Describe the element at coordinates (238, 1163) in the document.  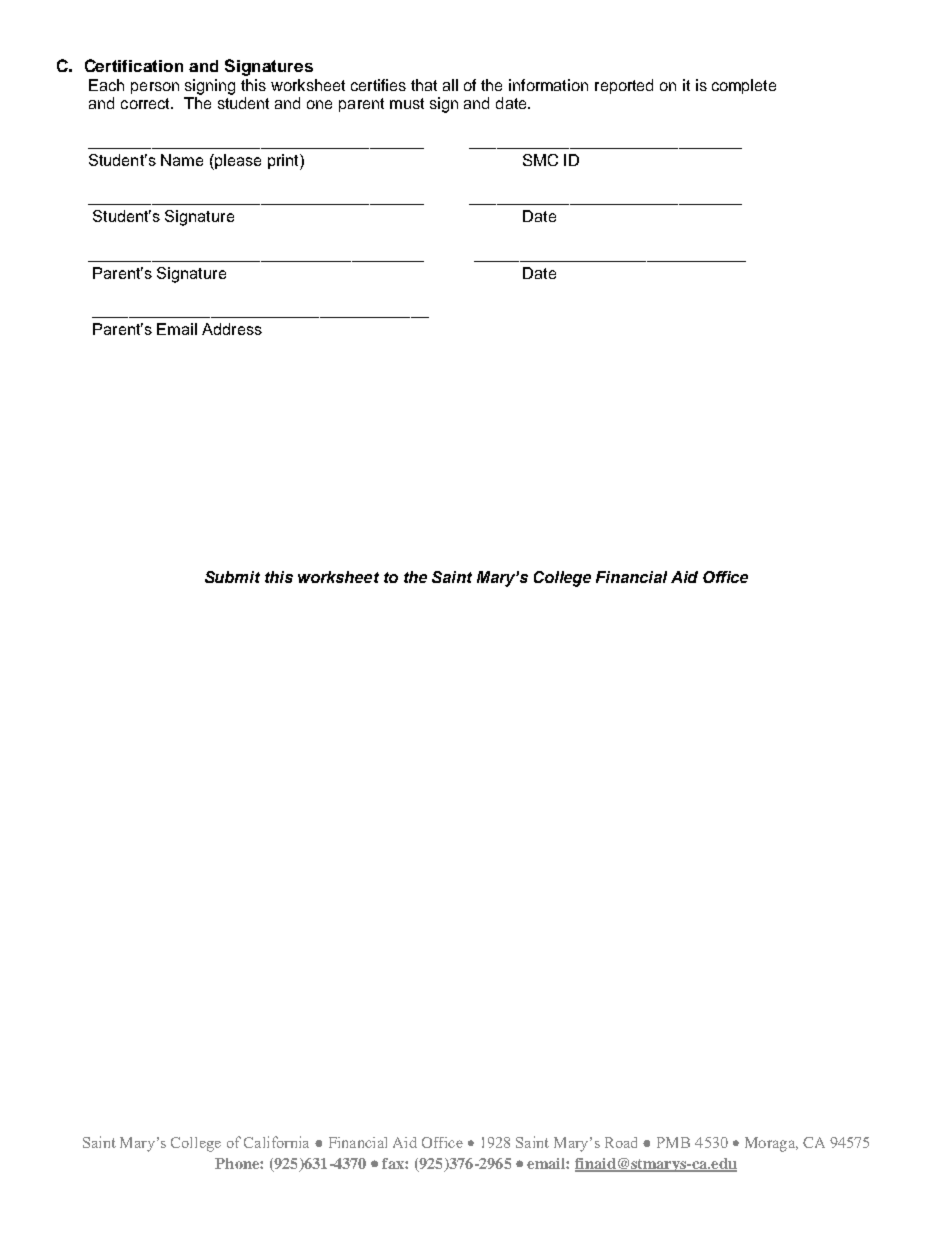
I see `Phone` at that location.
